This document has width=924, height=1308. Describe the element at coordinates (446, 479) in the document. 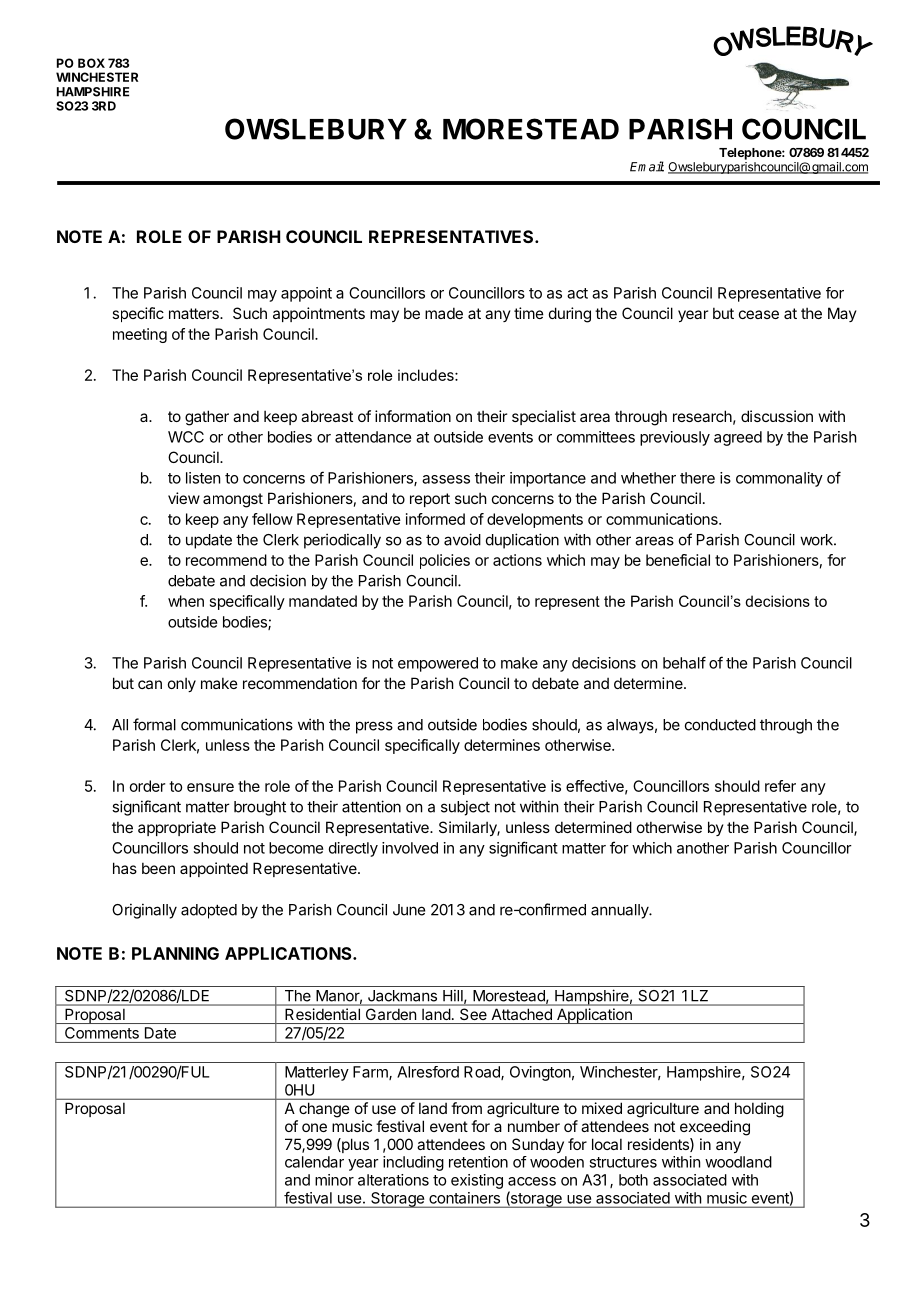

I see `assess` at that location.
